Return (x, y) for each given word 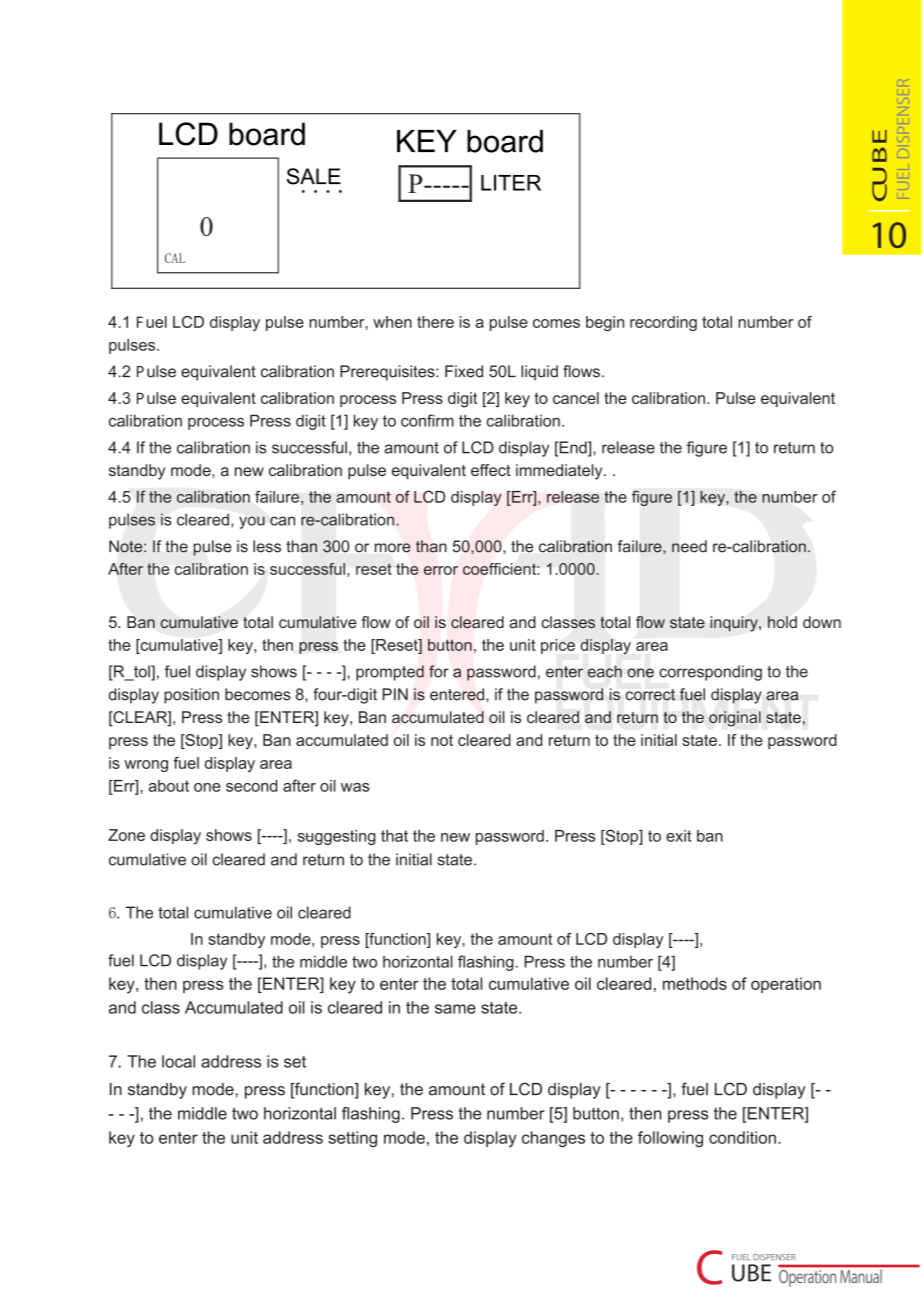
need (689, 546)
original (735, 719)
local (178, 1061)
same (455, 1009)
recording (663, 323)
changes (553, 1139)
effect (491, 470)
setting (352, 1139)
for (439, 671)
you (252, 522)
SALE (314, 176)
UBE (751, 1273)
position (191, 696)
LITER (511, 183)
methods (695, 983)
